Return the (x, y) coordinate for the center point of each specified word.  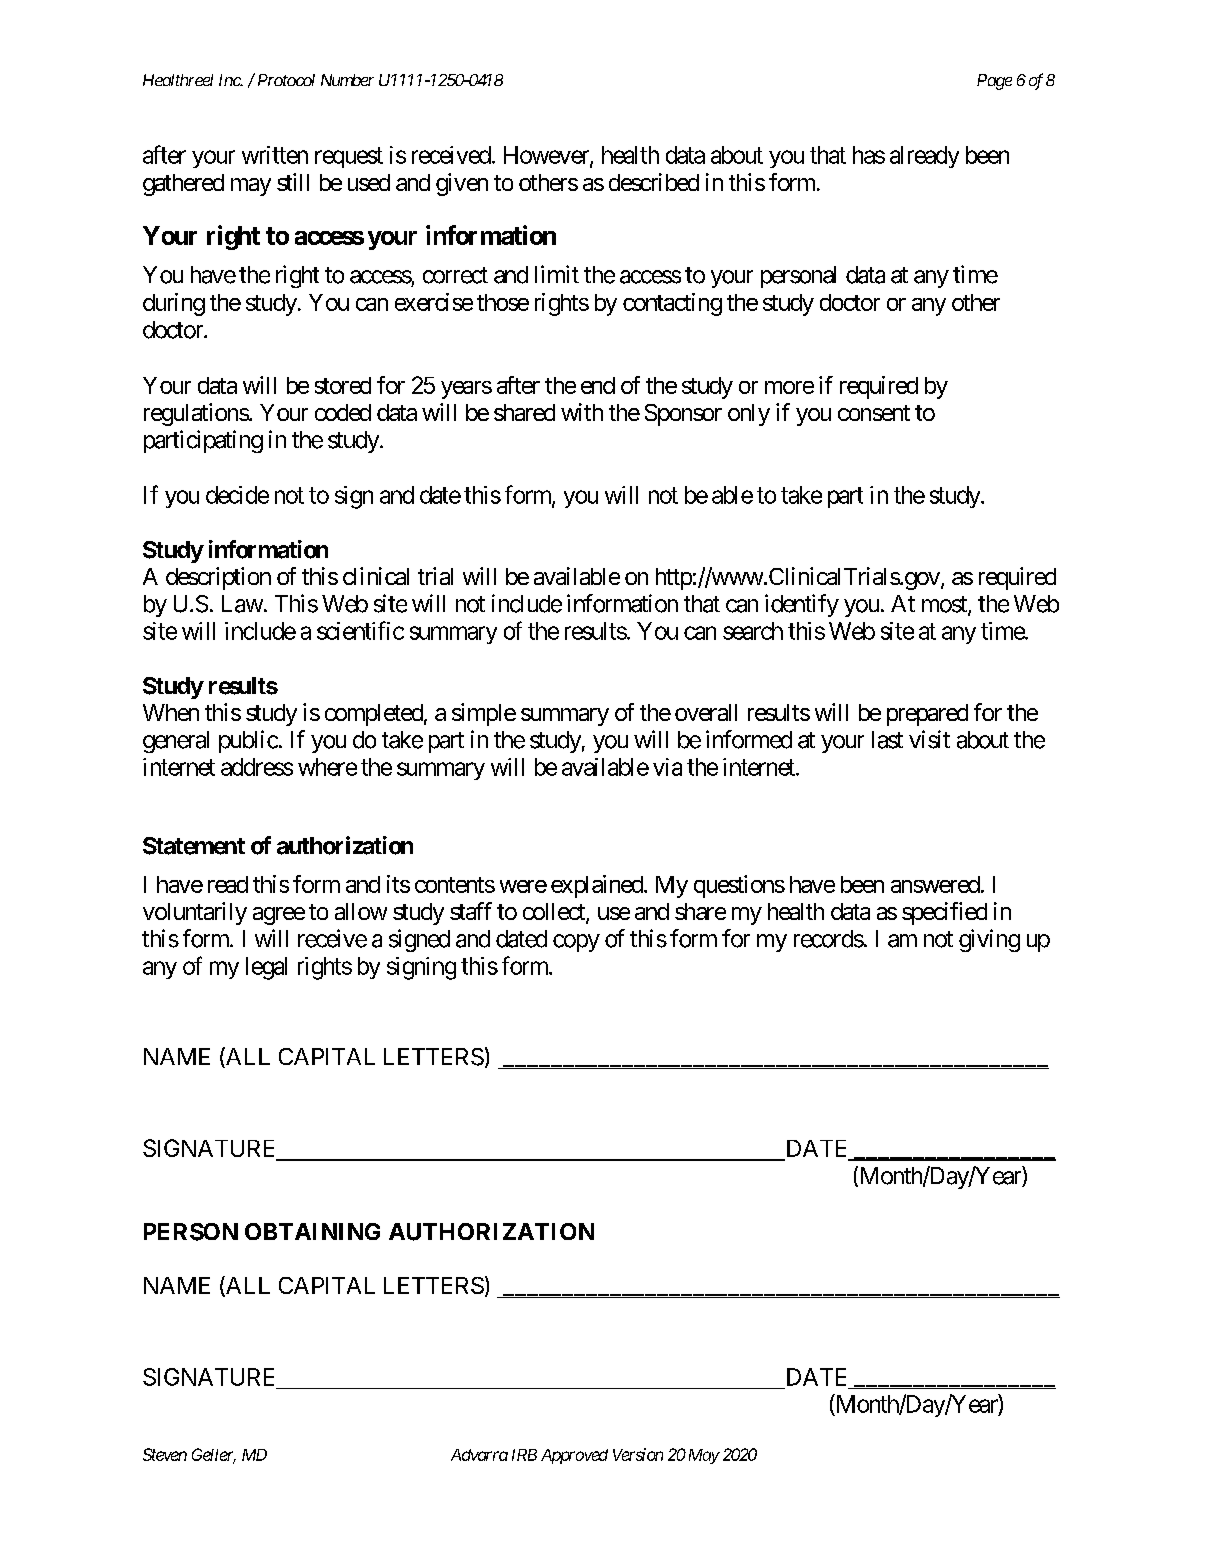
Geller (214, 1455)
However (547, 156)
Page (994, 82)
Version (638, 1454)
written (275, 155)
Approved (574, 1456)
